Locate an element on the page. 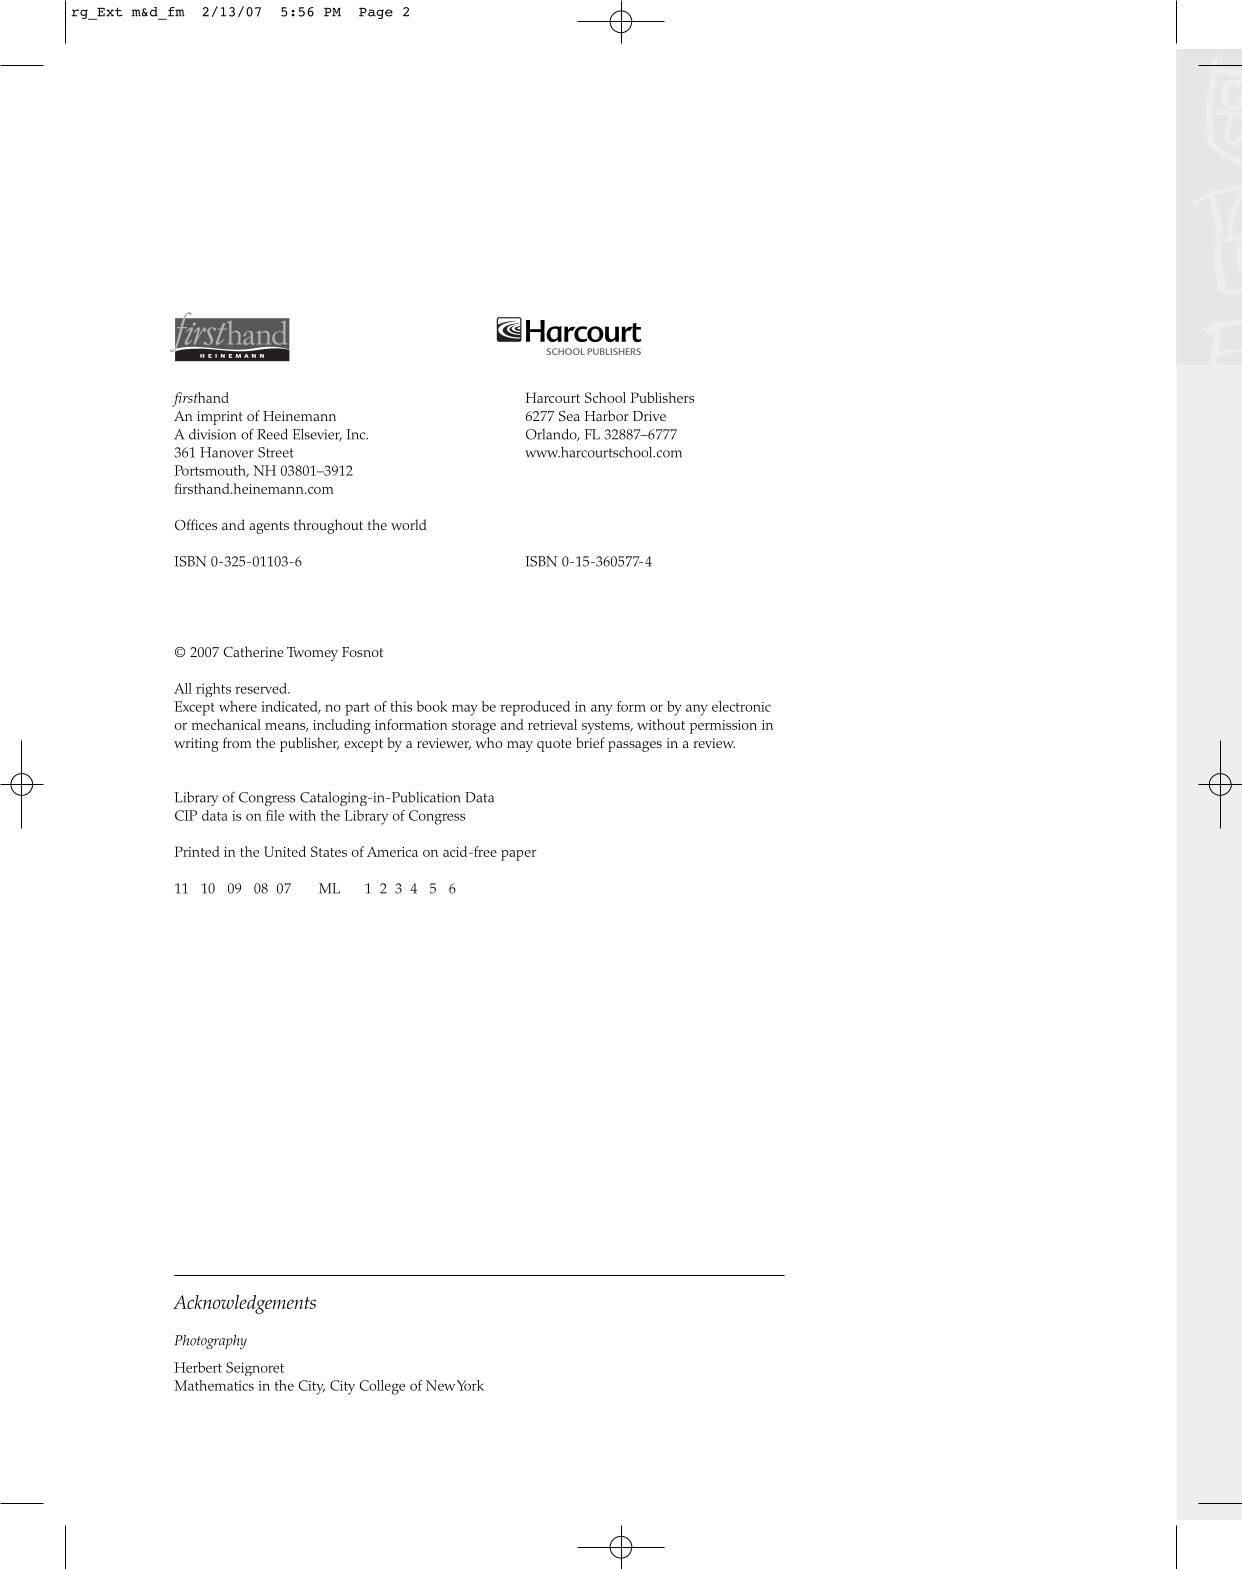 Image resolution: width=1242 pixels, height=1569 pixels. Harbor is located at coordinates (607, 415).
